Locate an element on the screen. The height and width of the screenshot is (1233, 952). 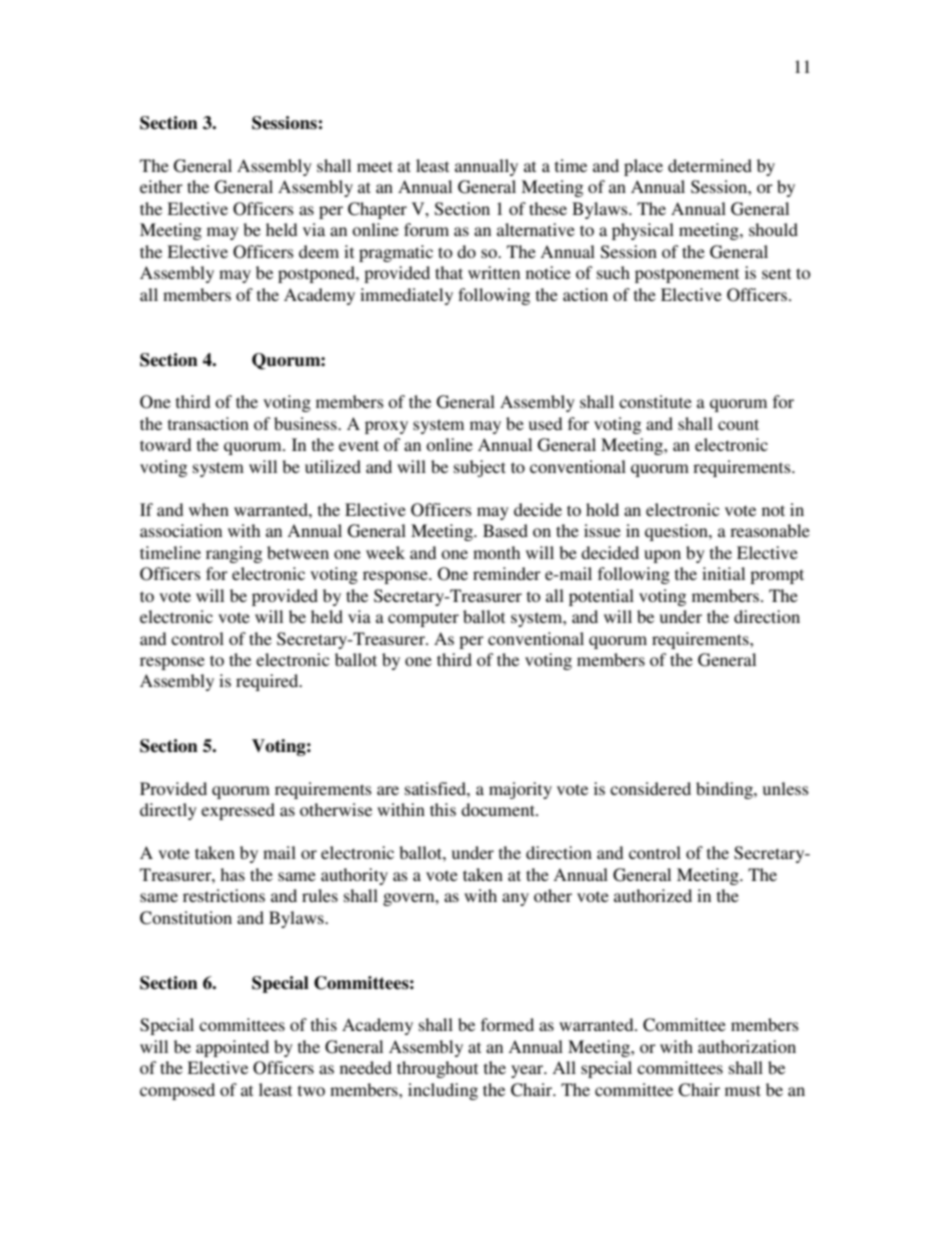
authorization is located at coordinates (747, 1046).
